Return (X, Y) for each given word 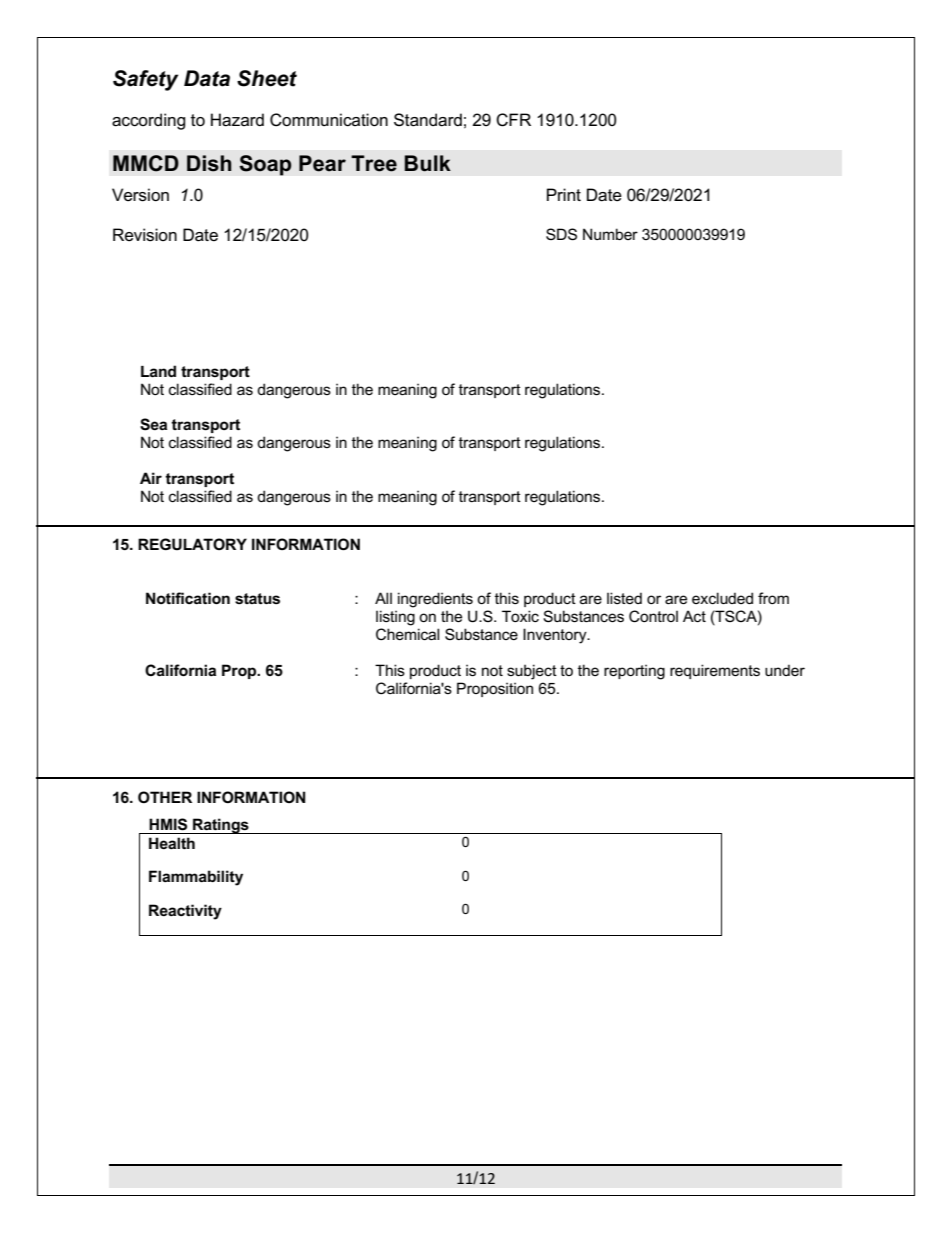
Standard (428, 120)
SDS (561, 234)
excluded (722, 598)
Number (610, 234)
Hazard (237, 120)
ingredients (435, 600)
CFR (513, 120)
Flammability (196, 878)
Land (158, 371)
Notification (188, 598)
